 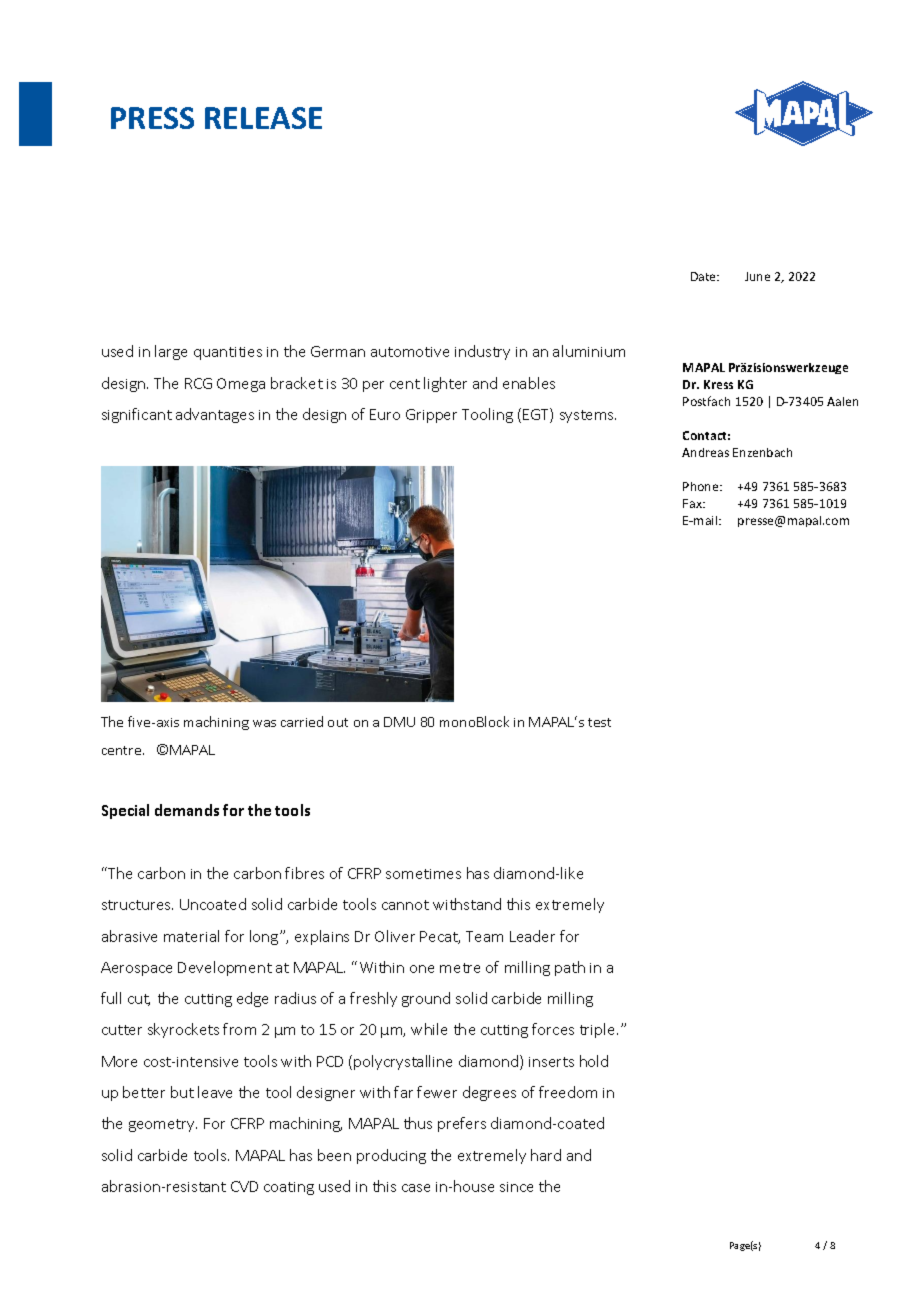 I want to click on RCG, so click(x=198, y=383).
